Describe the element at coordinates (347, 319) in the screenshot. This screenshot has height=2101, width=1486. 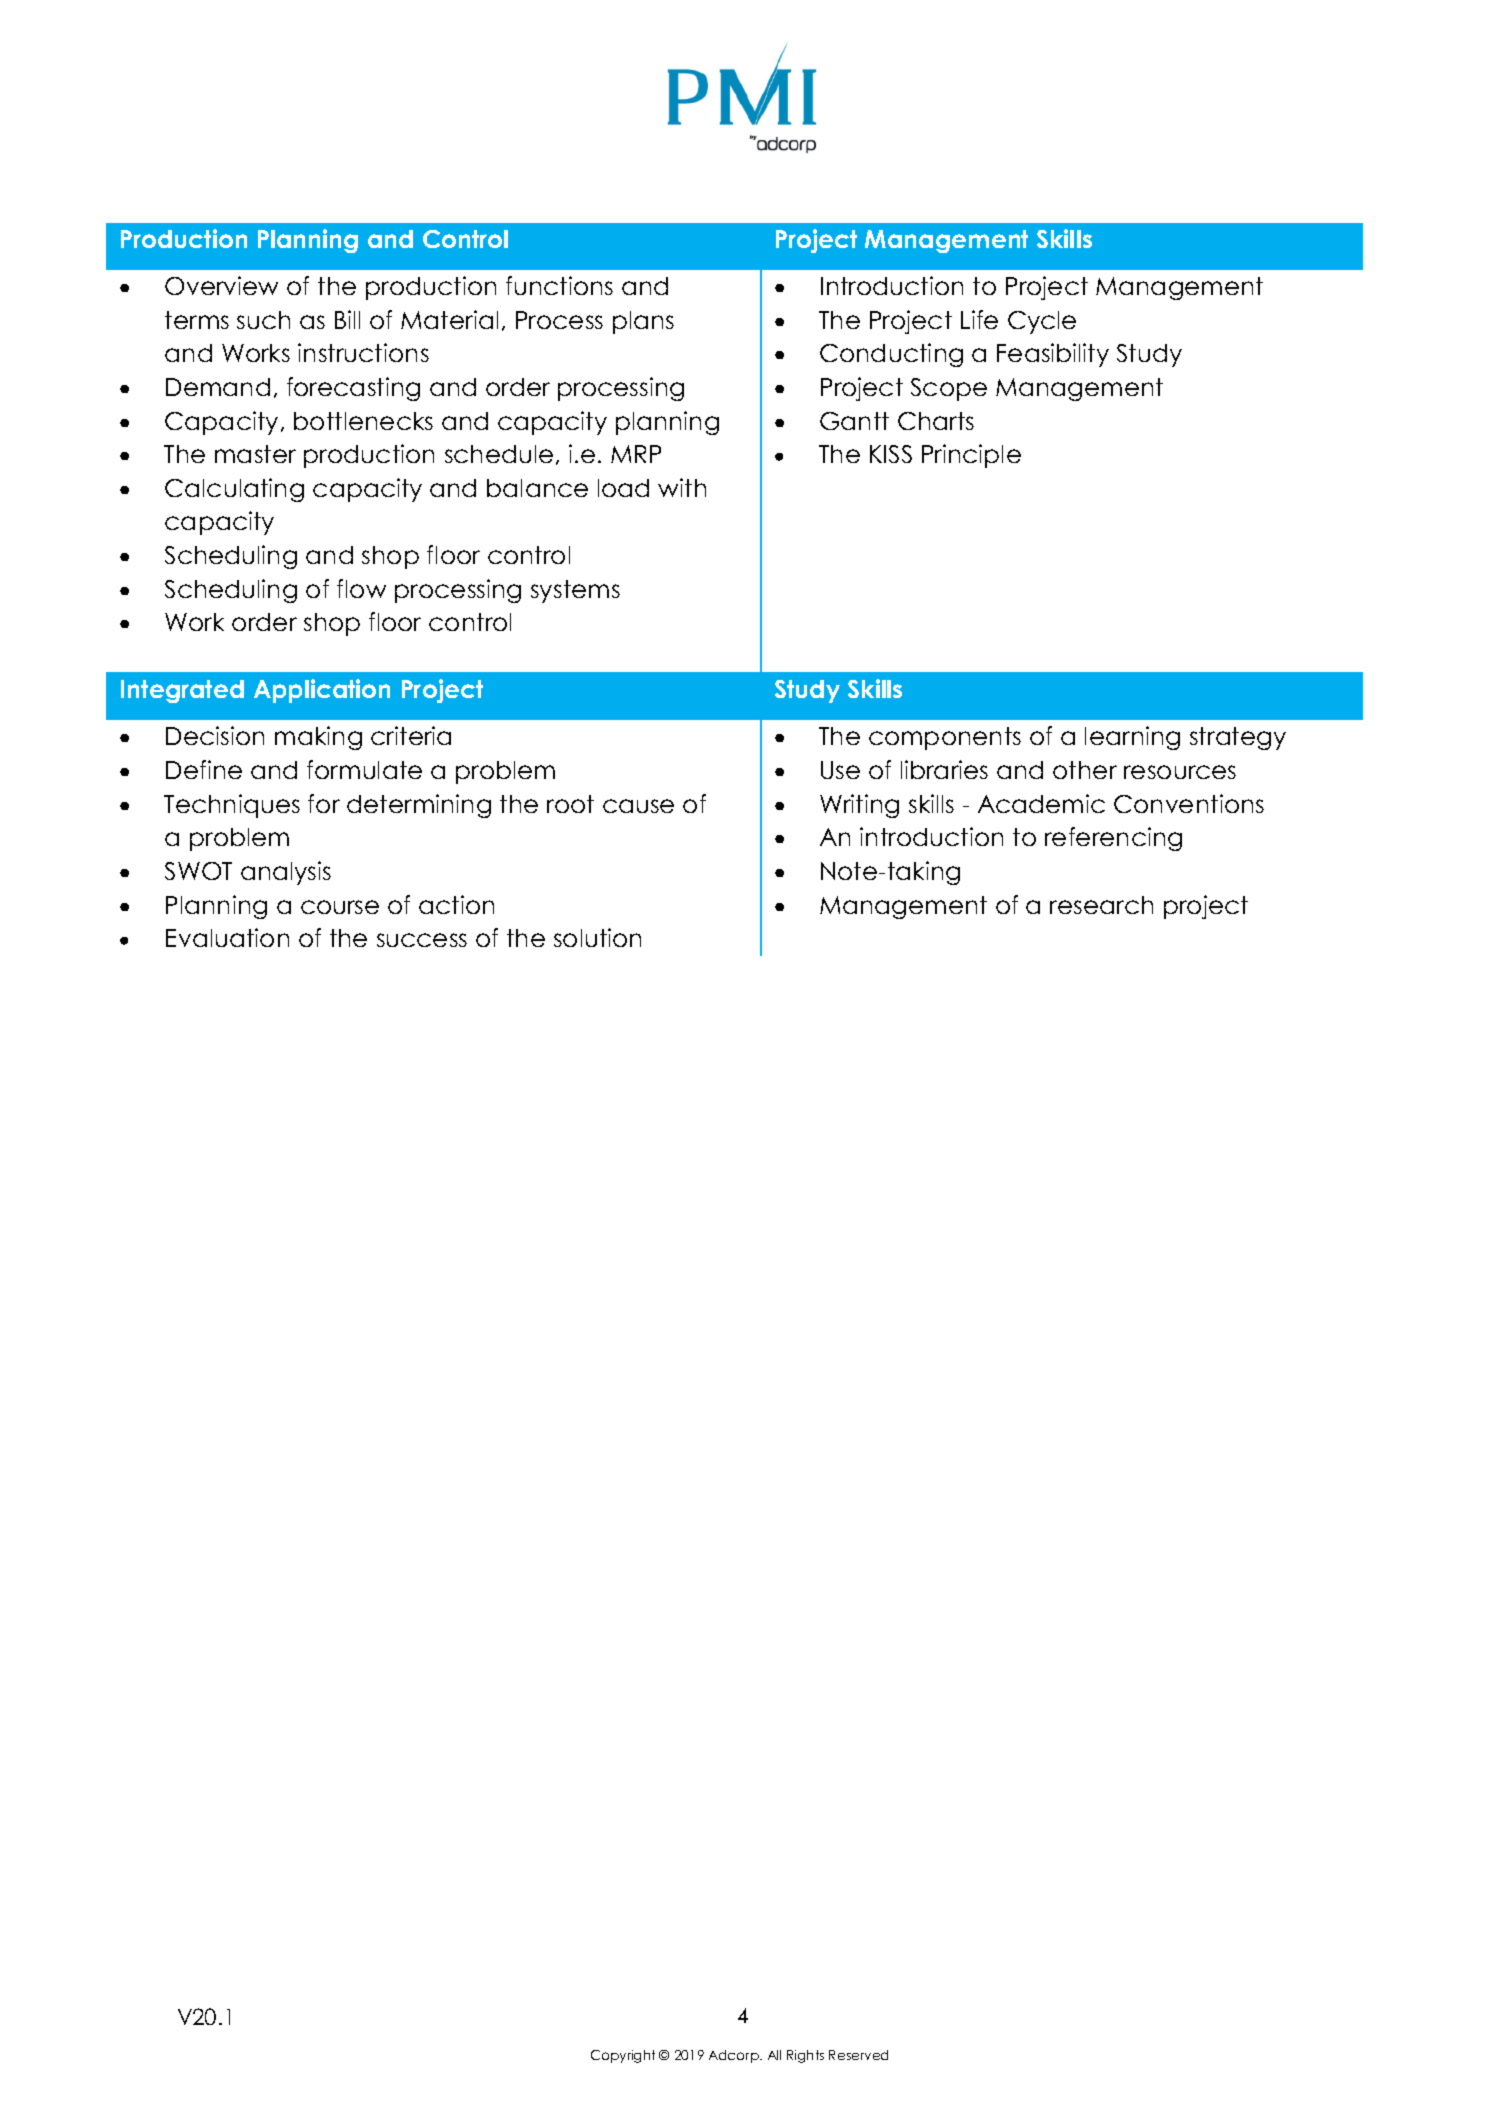
I see `Bill` at that location.
